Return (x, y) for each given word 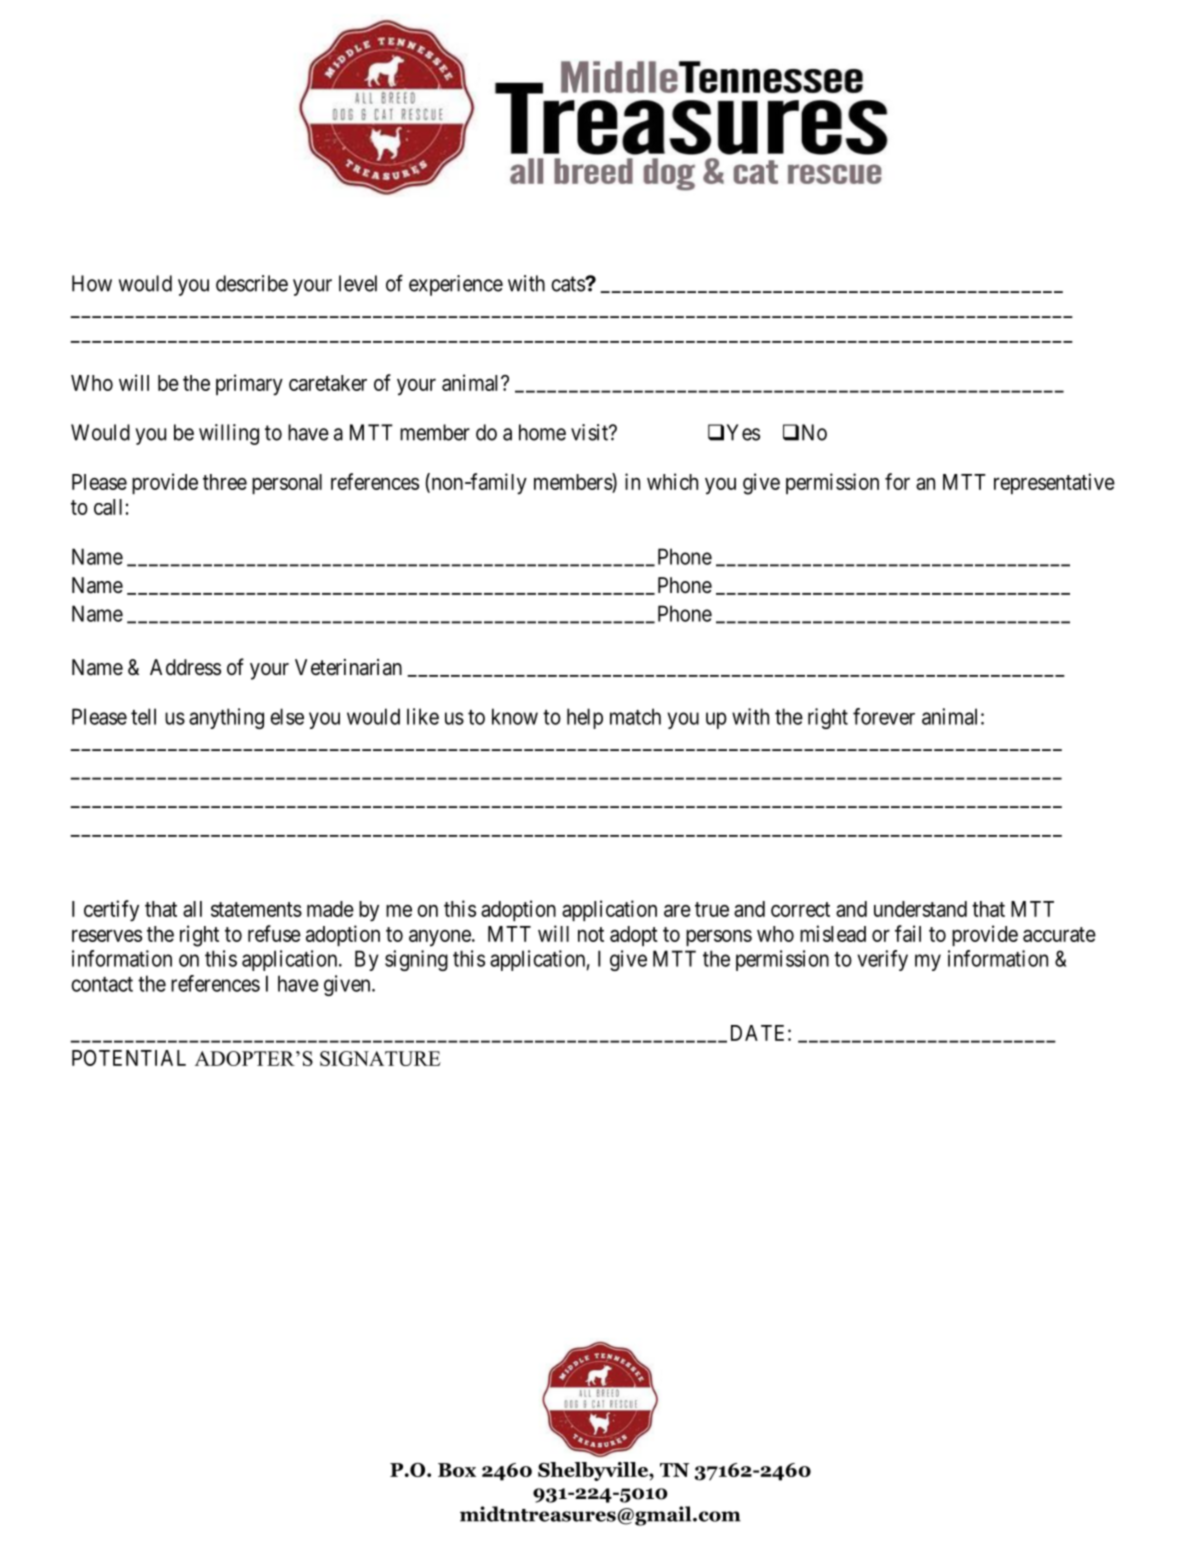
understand (920, 909)
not (591, 934)
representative (1054, 483)
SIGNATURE (380, 1058)
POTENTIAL (129, 1058)
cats (568, 284)
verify (882, 960)
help (585, 718)
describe (252, 283)
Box (457, 1470)
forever (884, 716)
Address (185, 667)
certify (111, 911)
